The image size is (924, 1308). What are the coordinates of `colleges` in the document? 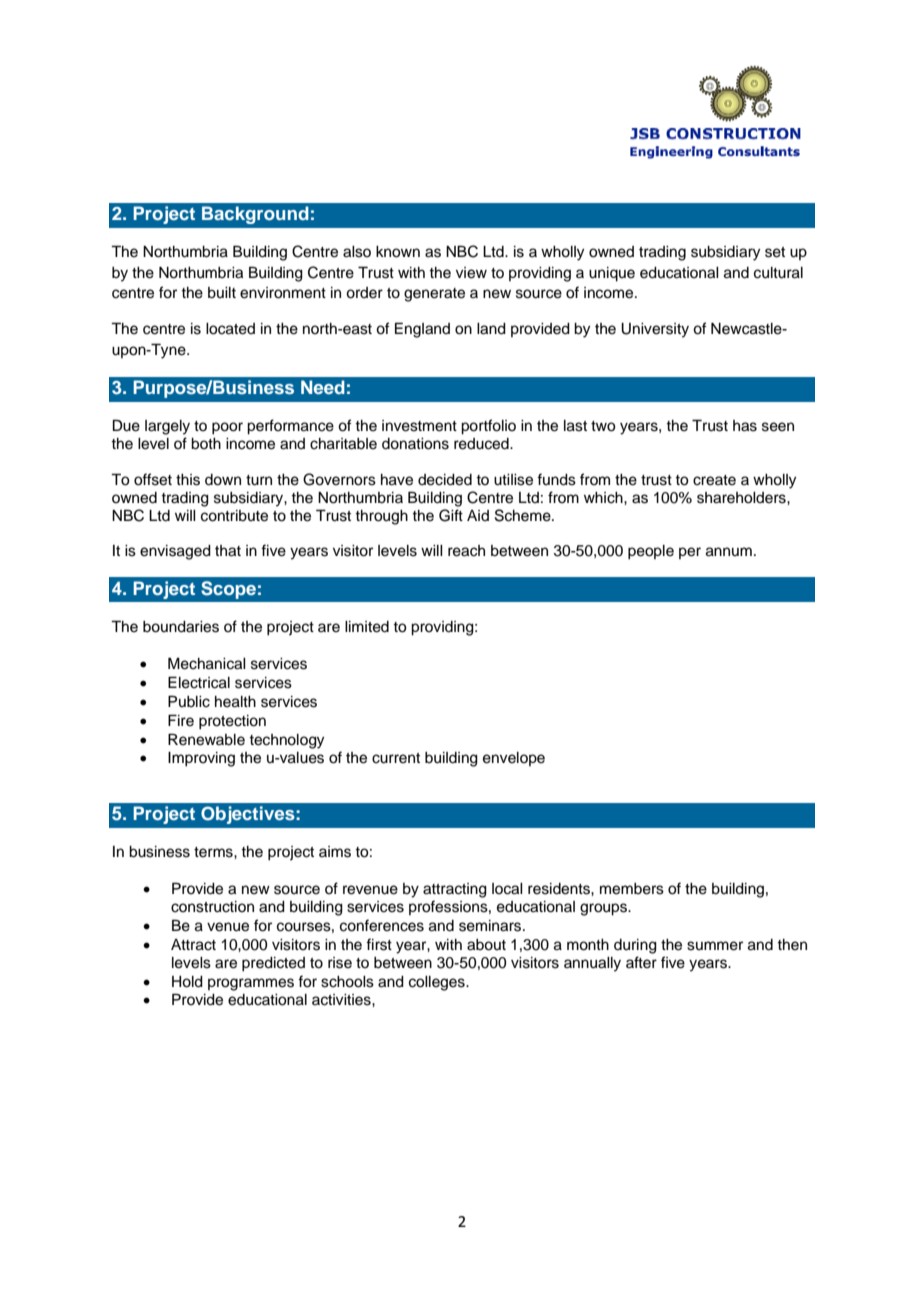 It's located at (438, 983).
